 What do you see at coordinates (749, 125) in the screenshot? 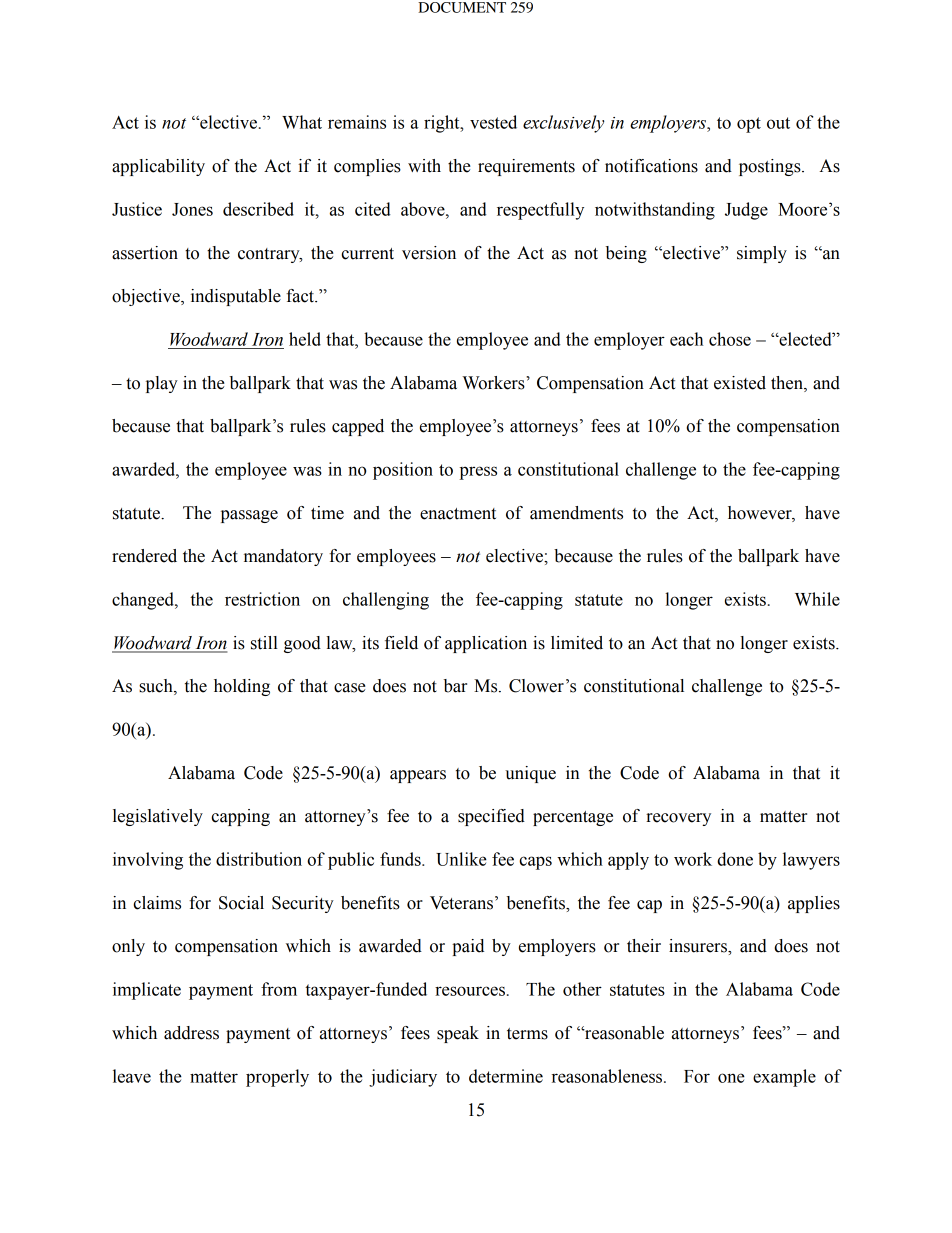
I see `opt` at bounding box center [749, 125].
